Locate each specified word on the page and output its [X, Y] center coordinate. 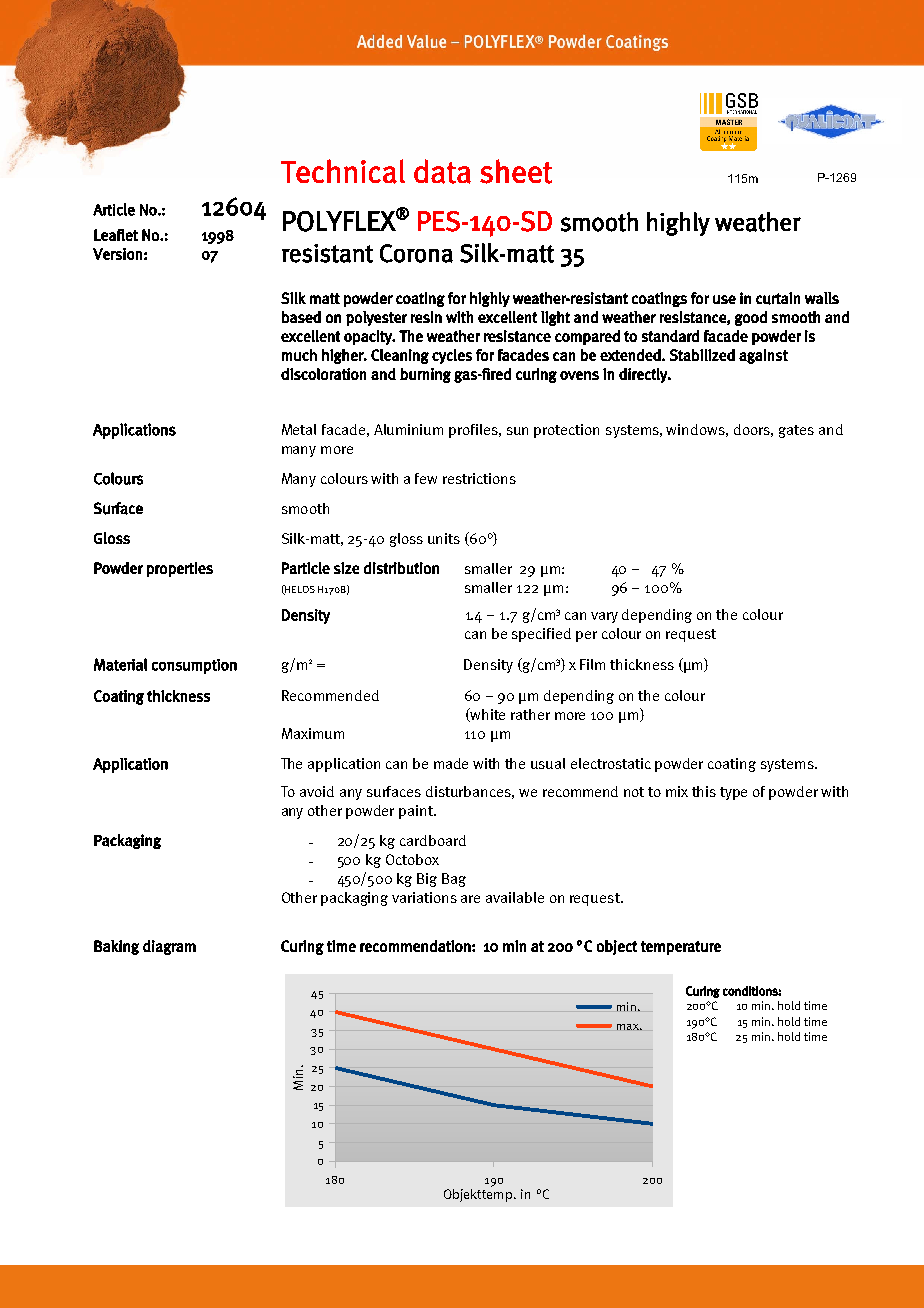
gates [796, 431]
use [724, 299]
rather [530, 714]
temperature [681, 948]
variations [424, 897]
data [442, 171]
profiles [474, 431]
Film [592, 664]
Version [117, 254]
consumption [194, 666]
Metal [299, 429]
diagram [169, 947]
